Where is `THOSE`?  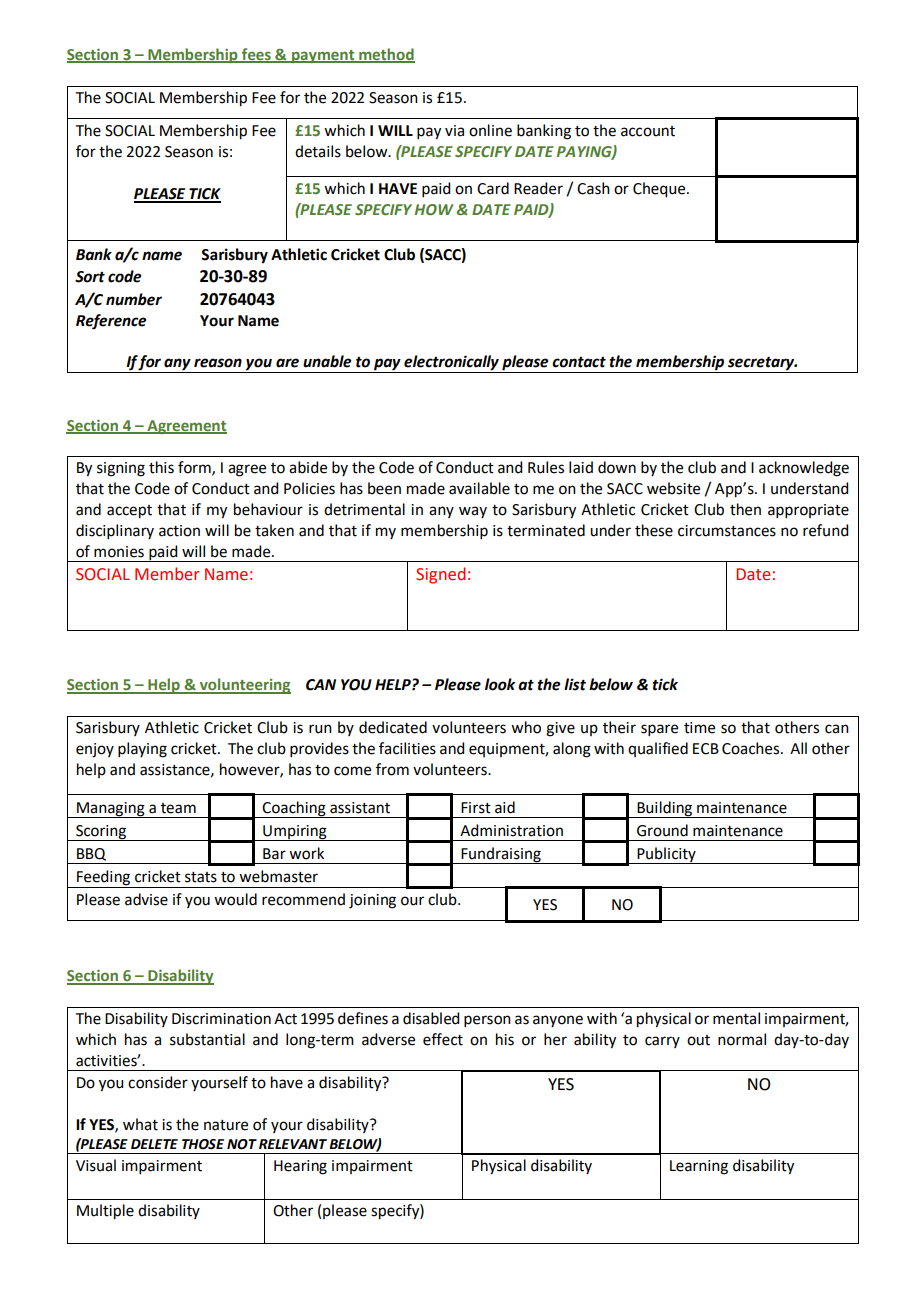 THOSE is located at coordinates (203, 1144).
